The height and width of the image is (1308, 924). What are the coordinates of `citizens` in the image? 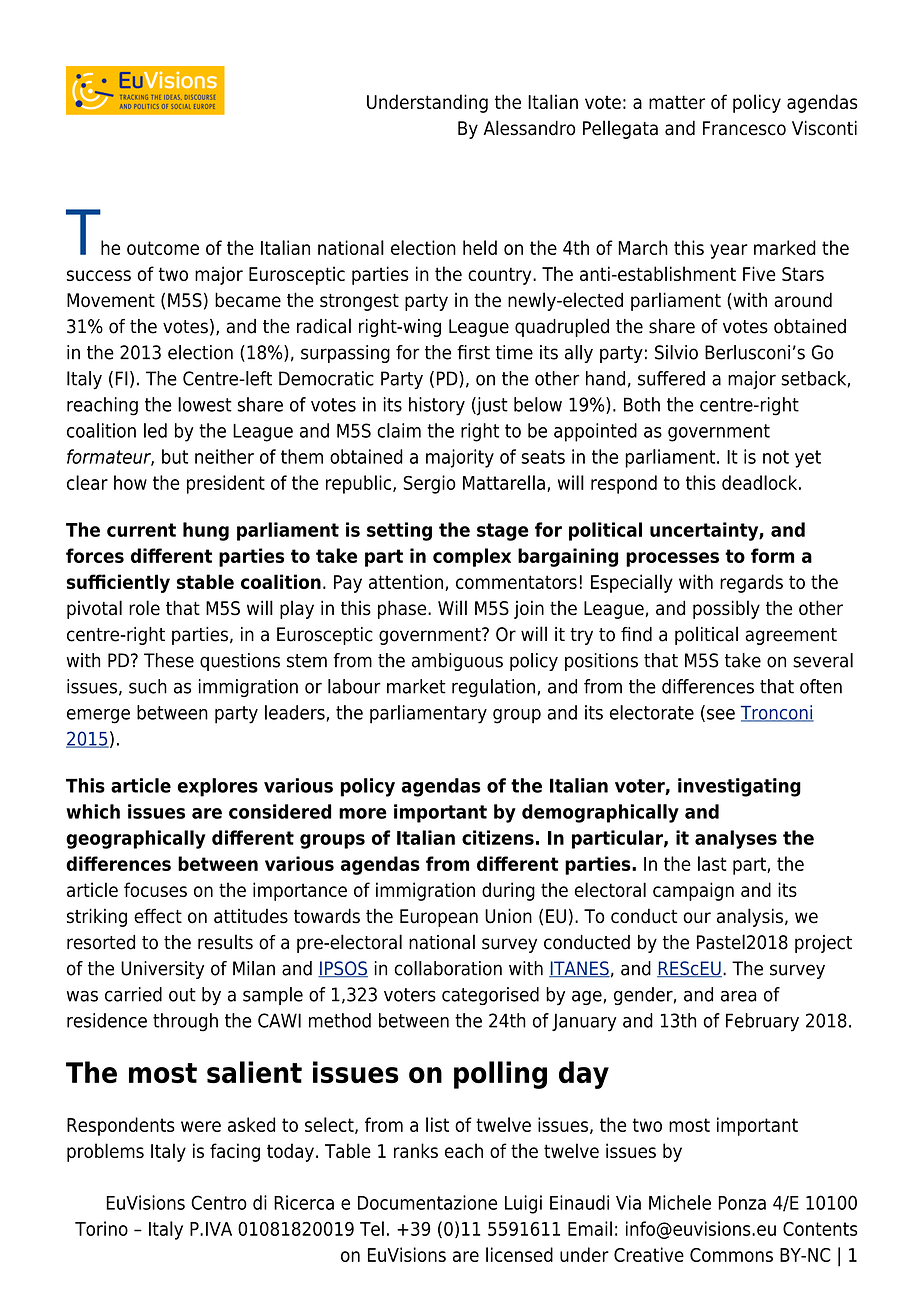 It's located at (498, 837).
